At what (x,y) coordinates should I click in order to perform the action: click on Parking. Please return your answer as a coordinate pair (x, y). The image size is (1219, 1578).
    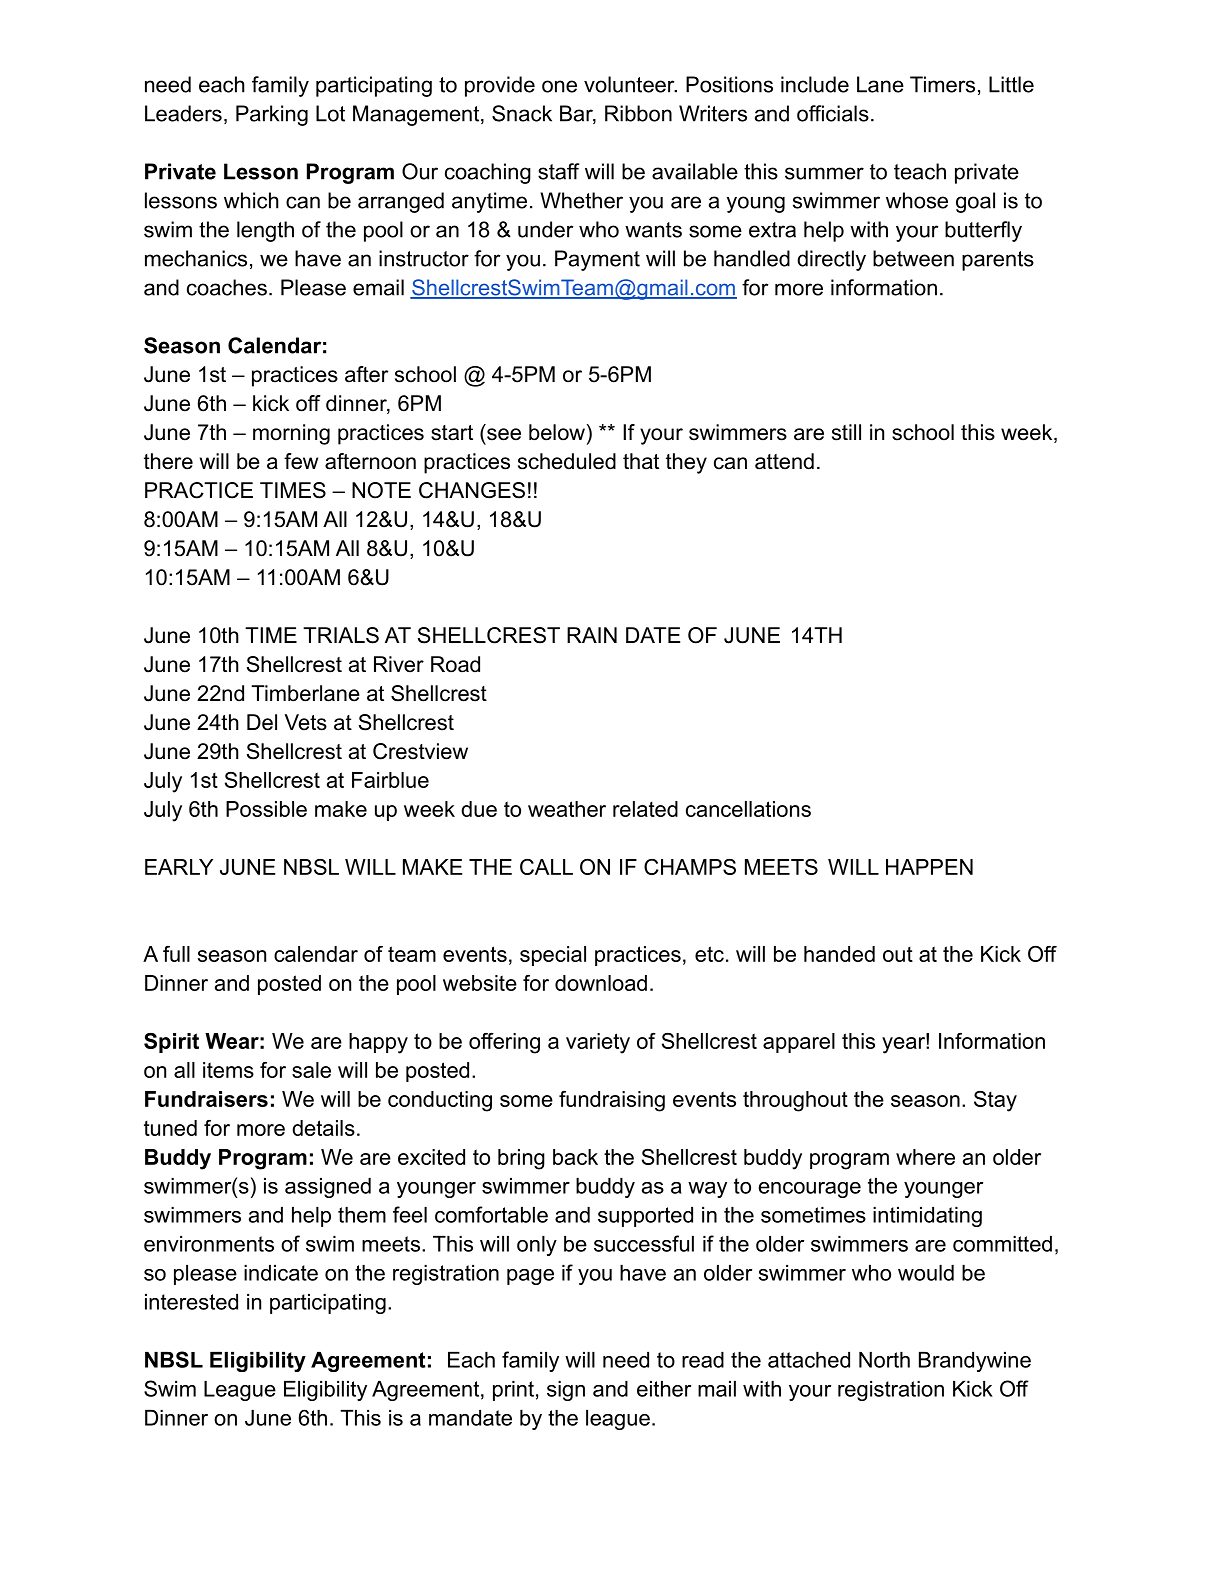
    Looking at the image, I should click on (272, 115).
